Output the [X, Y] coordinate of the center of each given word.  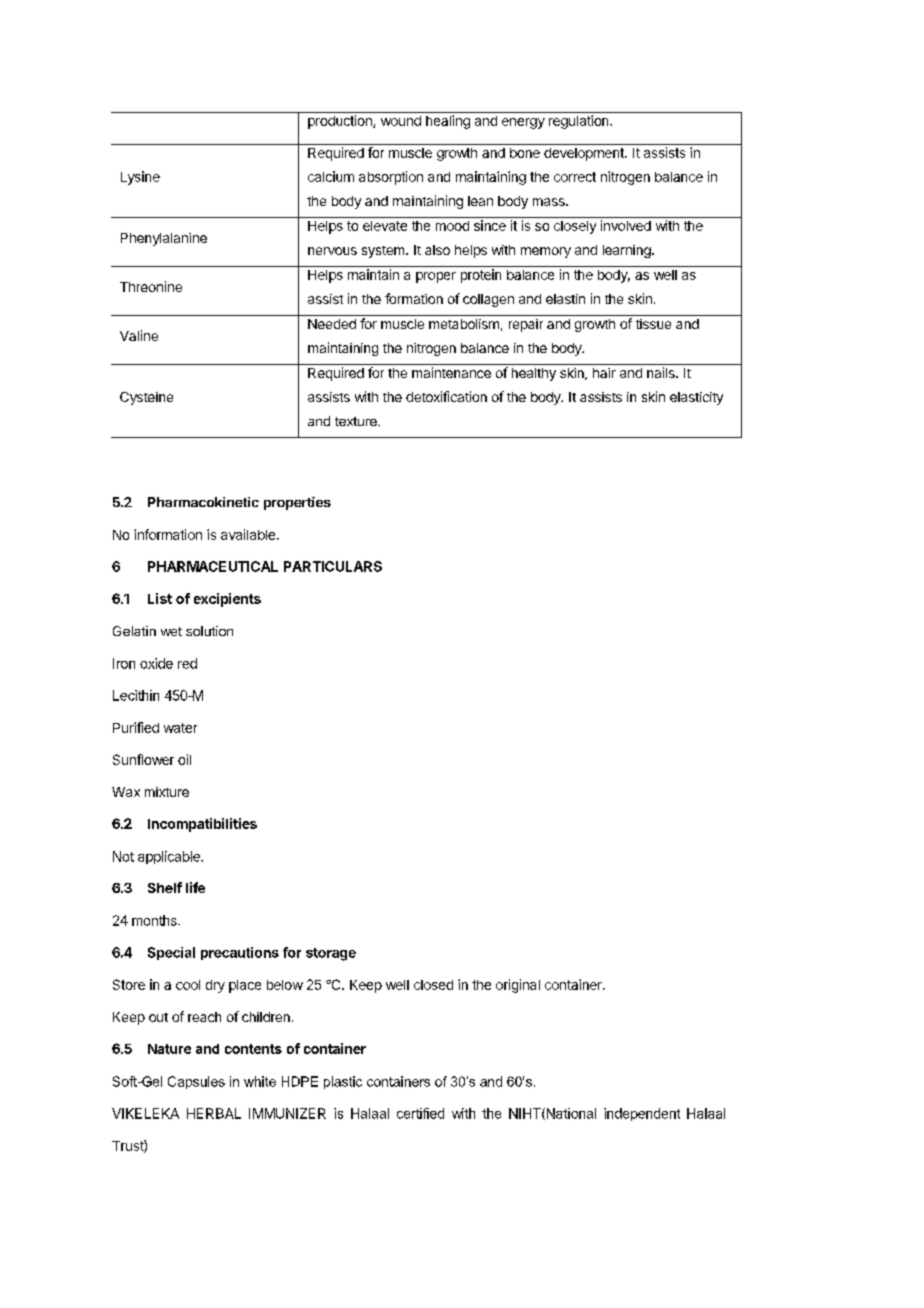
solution [209, 631]
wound [401, 121]
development [585, 154]
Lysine [140, 178]
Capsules [196, 1082]
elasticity [696, 398]
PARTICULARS [333, 566]
